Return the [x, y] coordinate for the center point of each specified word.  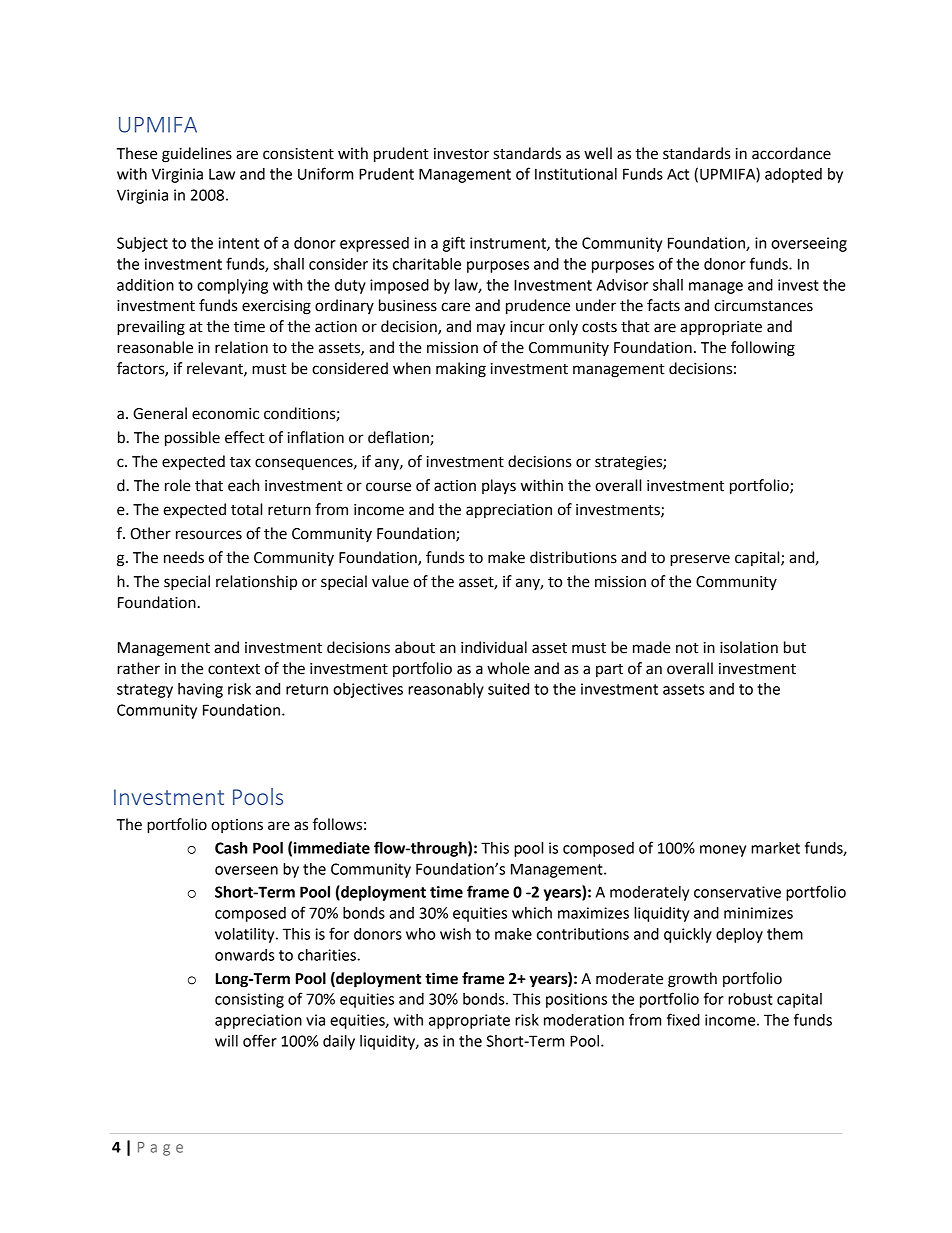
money [723, 851]
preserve [700, 560]
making [461, 370]
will [226, 1041]
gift [454, 244]
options [237, 826]
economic [225, 414]
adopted [793, 175]
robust [750, 999]
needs [184, 557]
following [763, 349]
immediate [332, 848]
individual [494, 647]
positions [576, 1000]
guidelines [197, 155]
